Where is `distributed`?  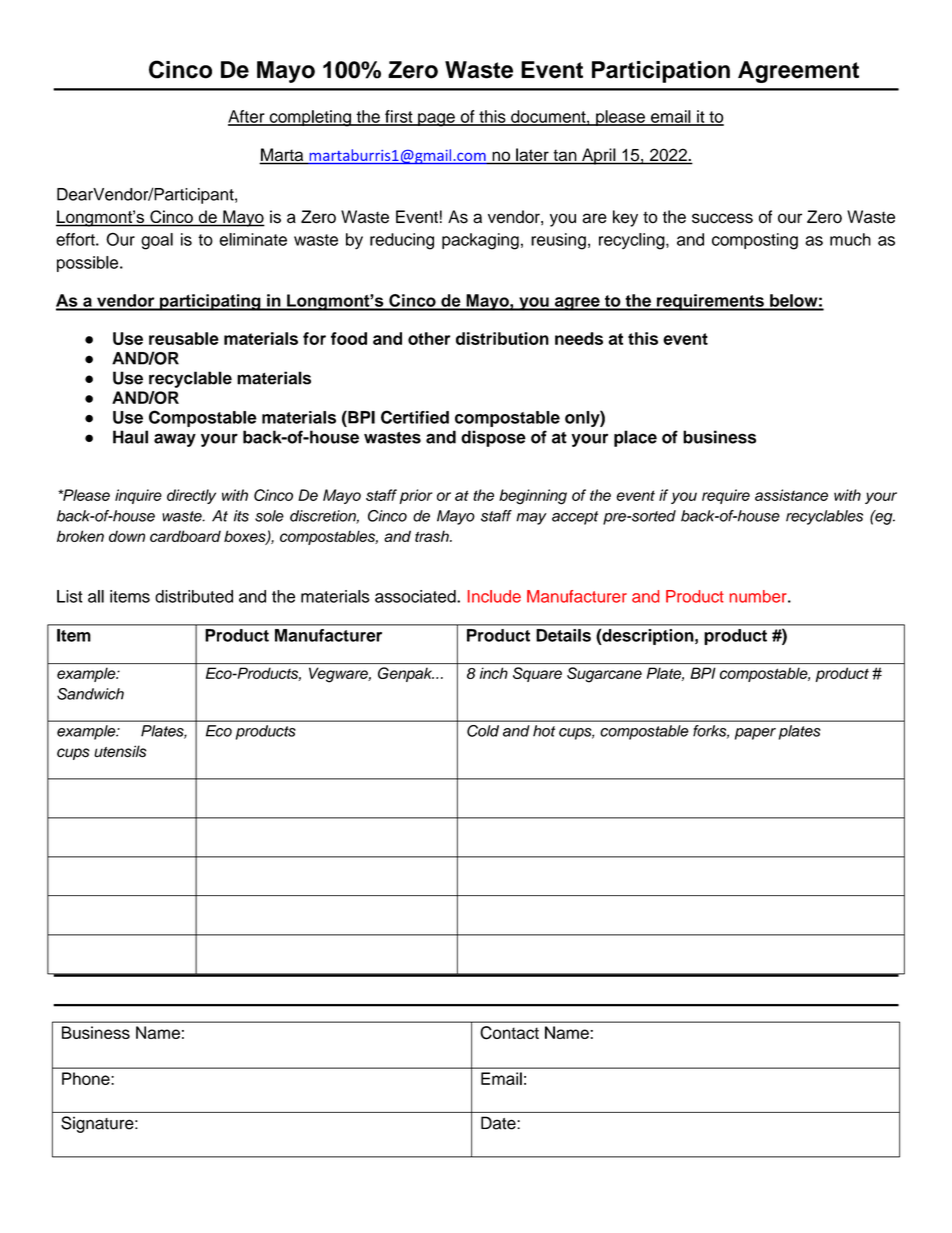 distributed is located at coordinates (194, 596).
